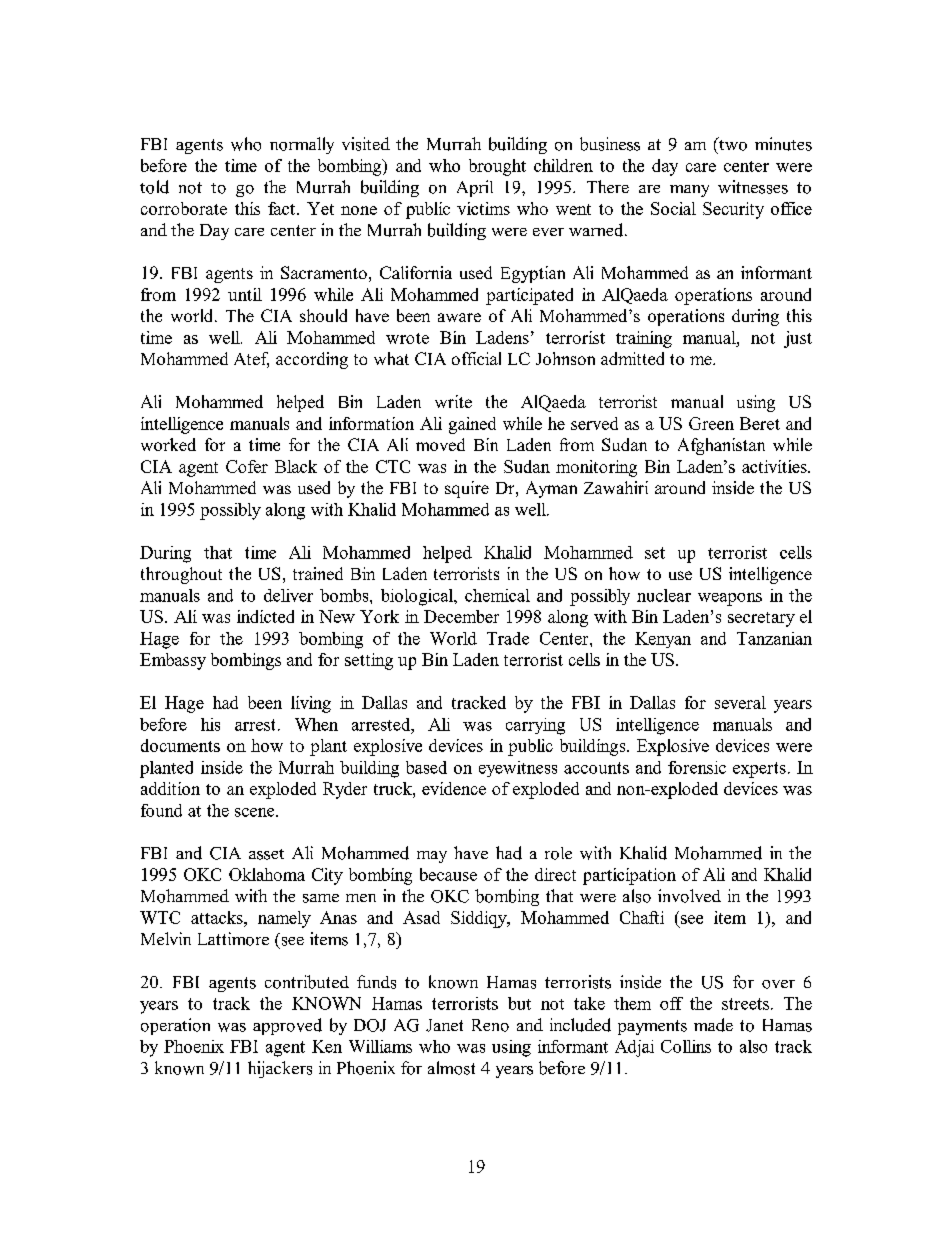 The image size is (952, 1233). What do you see at coordinates (721, 446) in the image?
I see `Afghanistan` at bounding box center [721, 446].
